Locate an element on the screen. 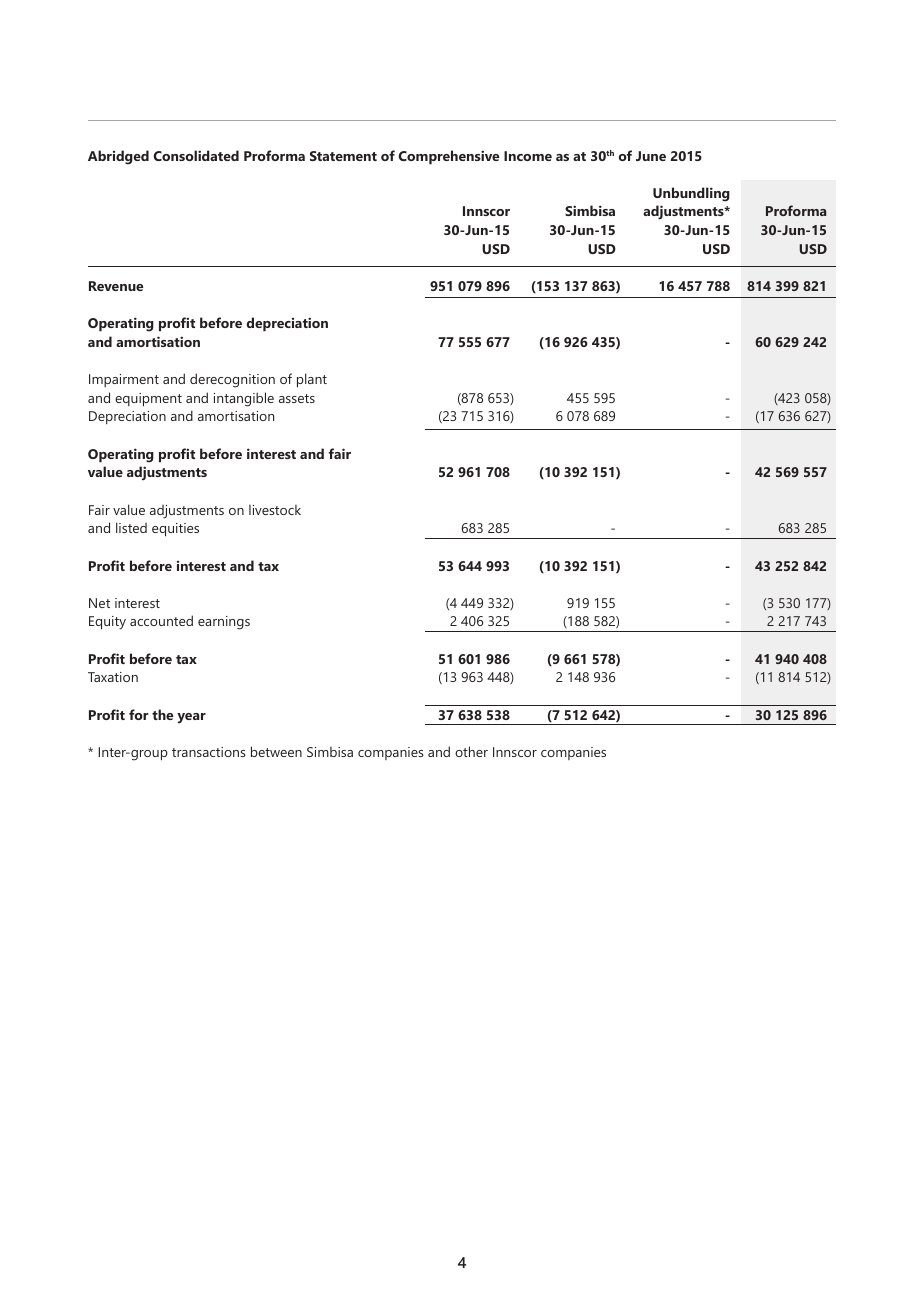 Image resolution: width=924 pixels, height=1308 pixels. livestock is located at coordinates (275, 510).
